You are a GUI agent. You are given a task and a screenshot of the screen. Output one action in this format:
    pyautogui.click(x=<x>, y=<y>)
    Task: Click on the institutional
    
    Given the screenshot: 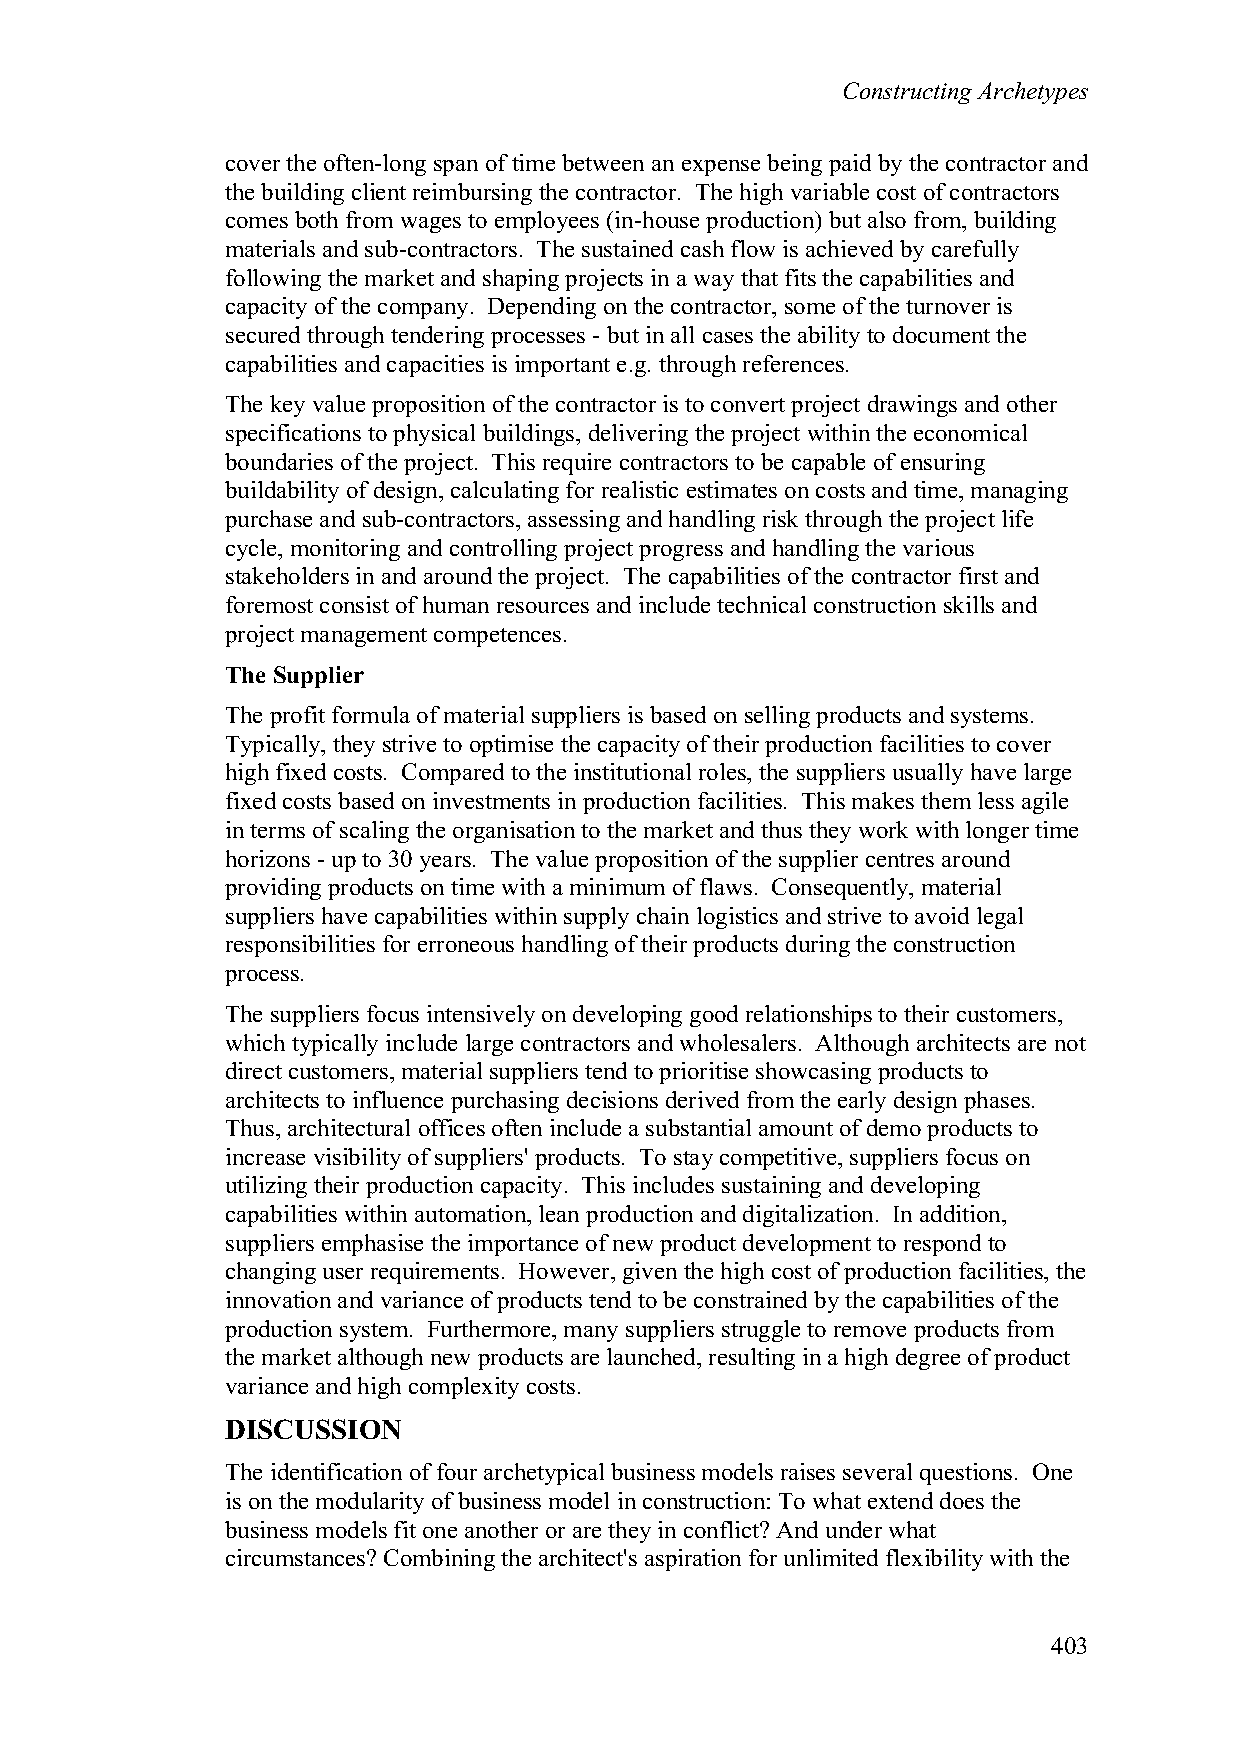 What is the action you would take?
    pyautogui.click(x=632, y=771)
